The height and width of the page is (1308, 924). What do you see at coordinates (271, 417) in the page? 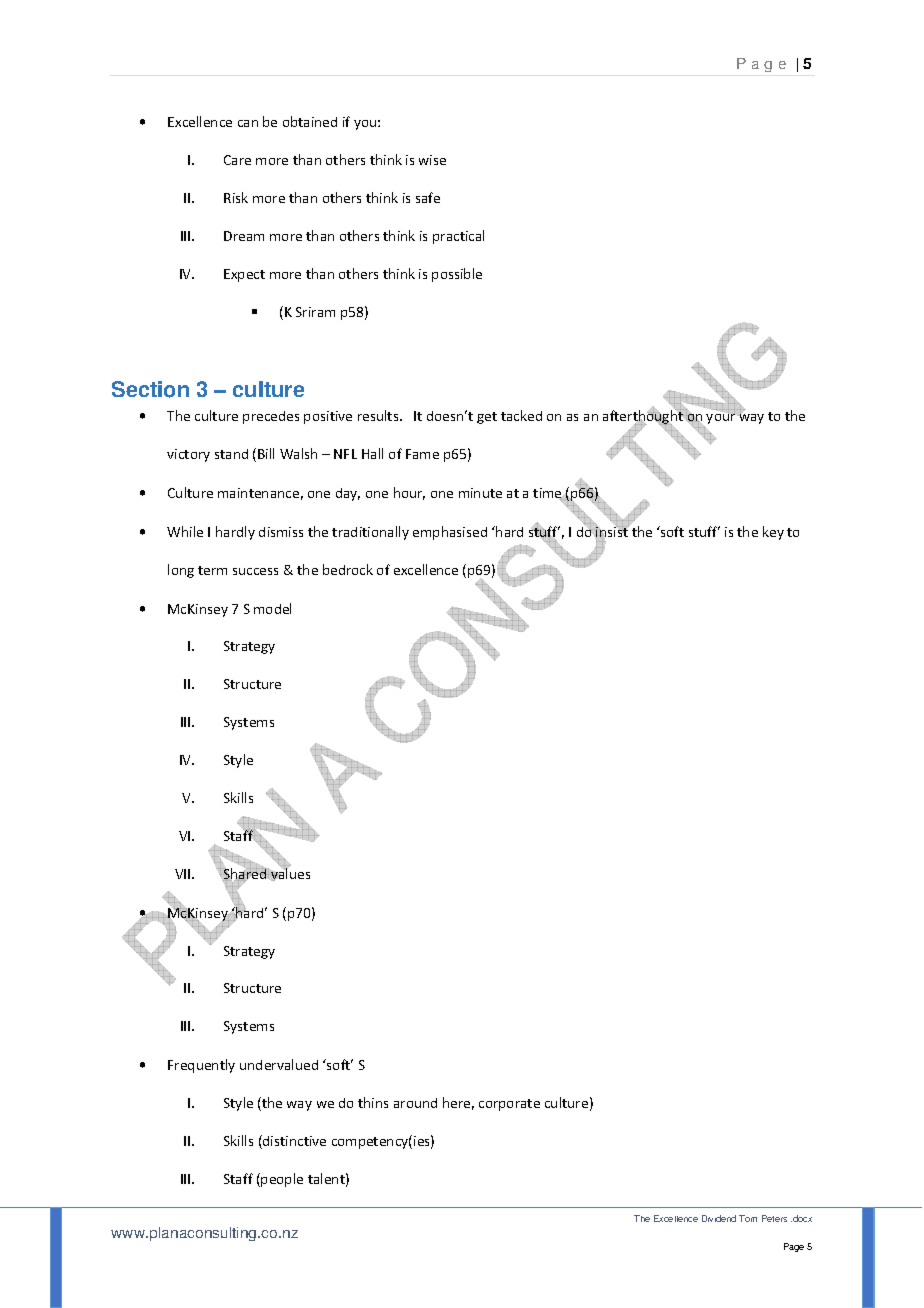
I see `precedes` at bounding box center [271, 417].
